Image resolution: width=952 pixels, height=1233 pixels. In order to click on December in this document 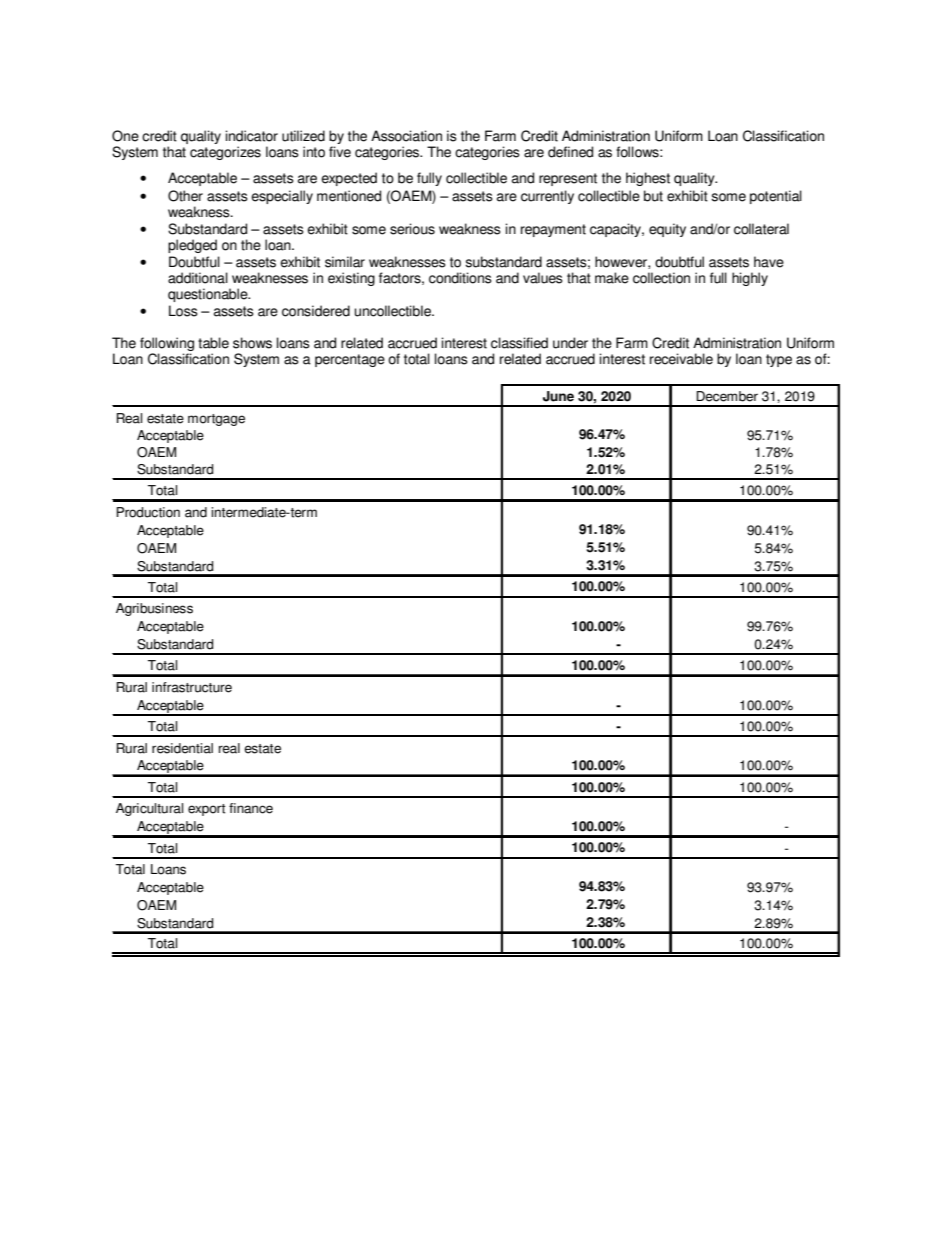, I will do `click(727, 396)`.
